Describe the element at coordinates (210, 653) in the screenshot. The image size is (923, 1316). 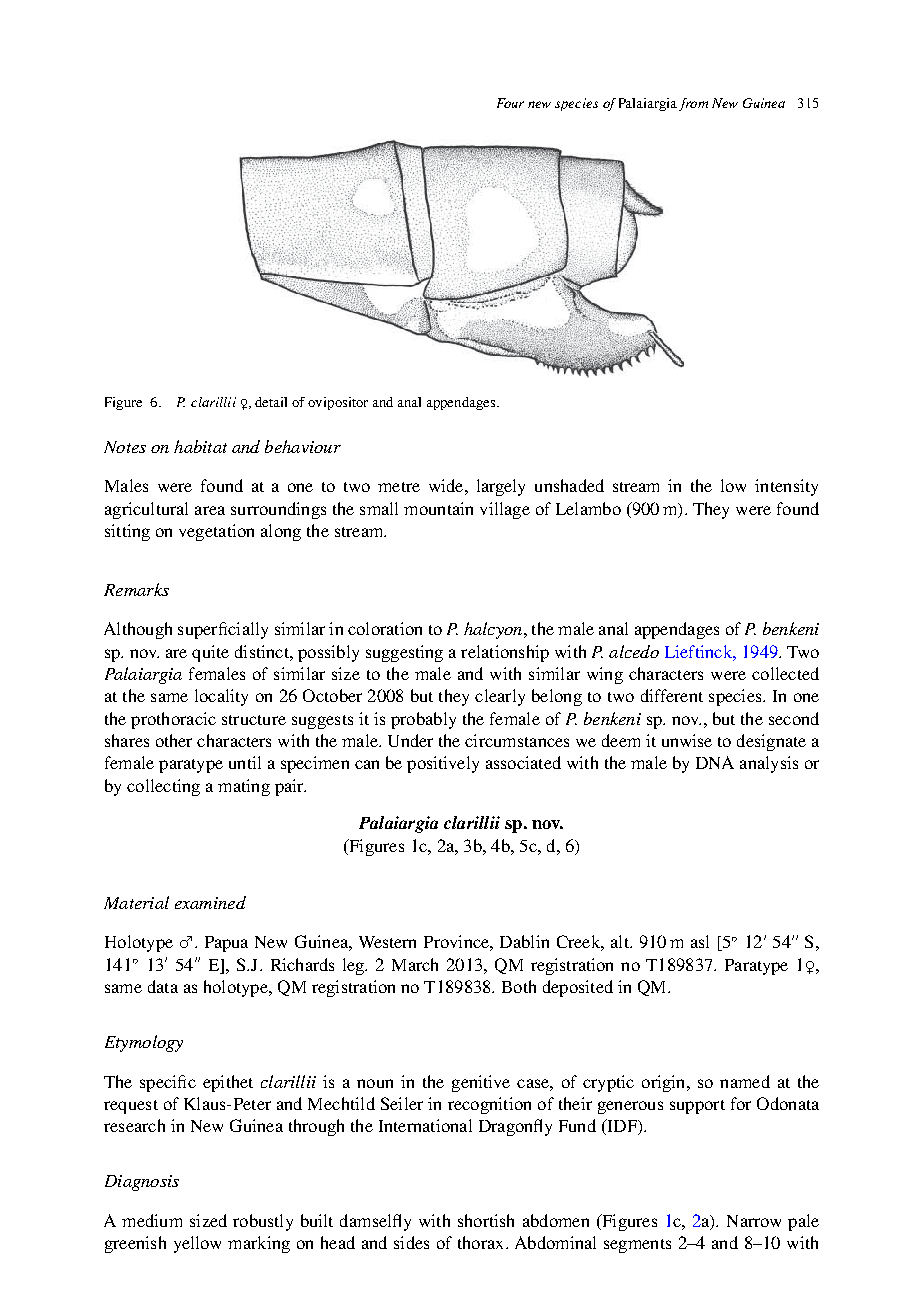
I see `quite` at that location.
